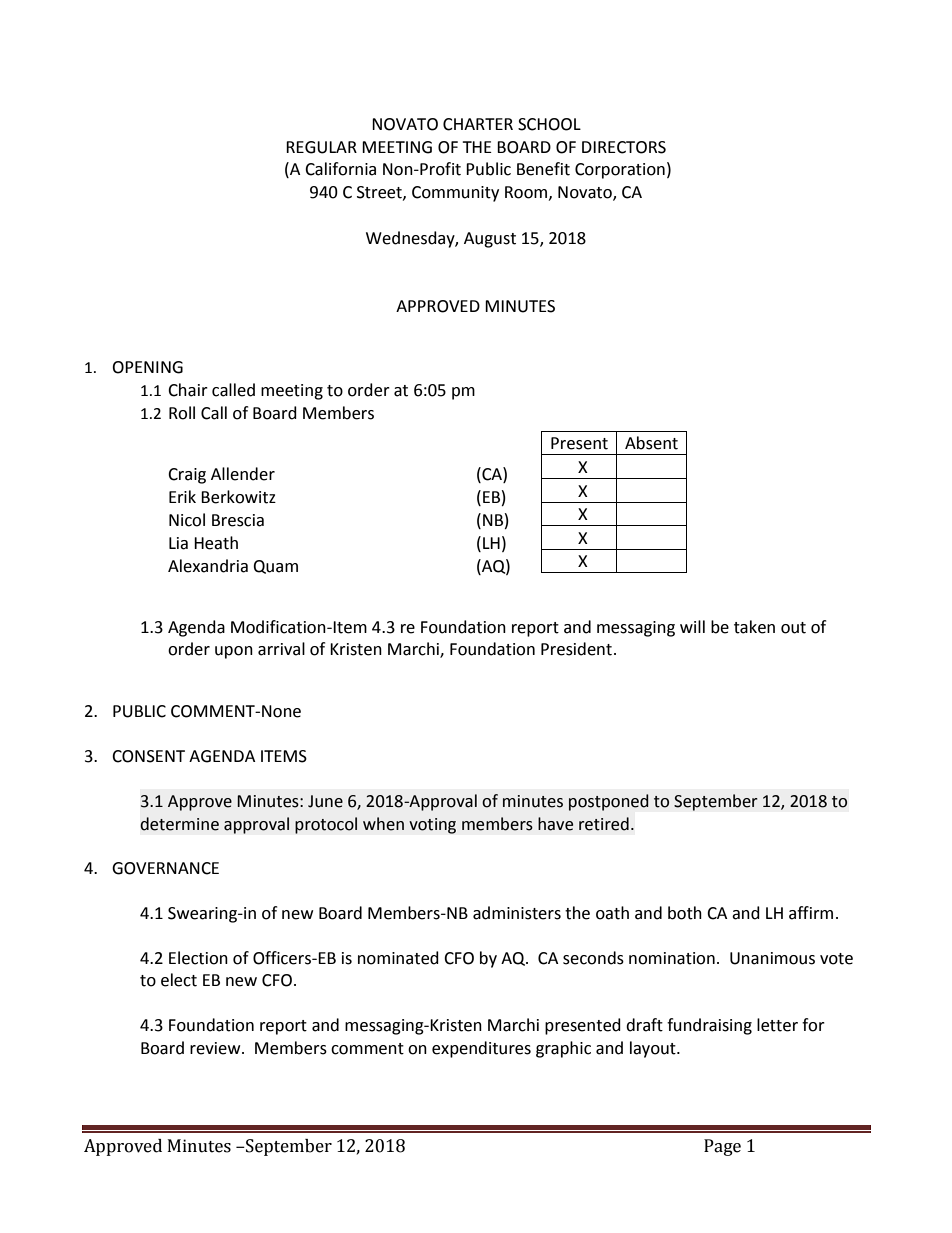 Image resolution: width=952 pixels, height=1233 pixels. What do you see at coordinates (238, 497) in the image?
I see `Berkowitz` at bounding box center [238, 497].
